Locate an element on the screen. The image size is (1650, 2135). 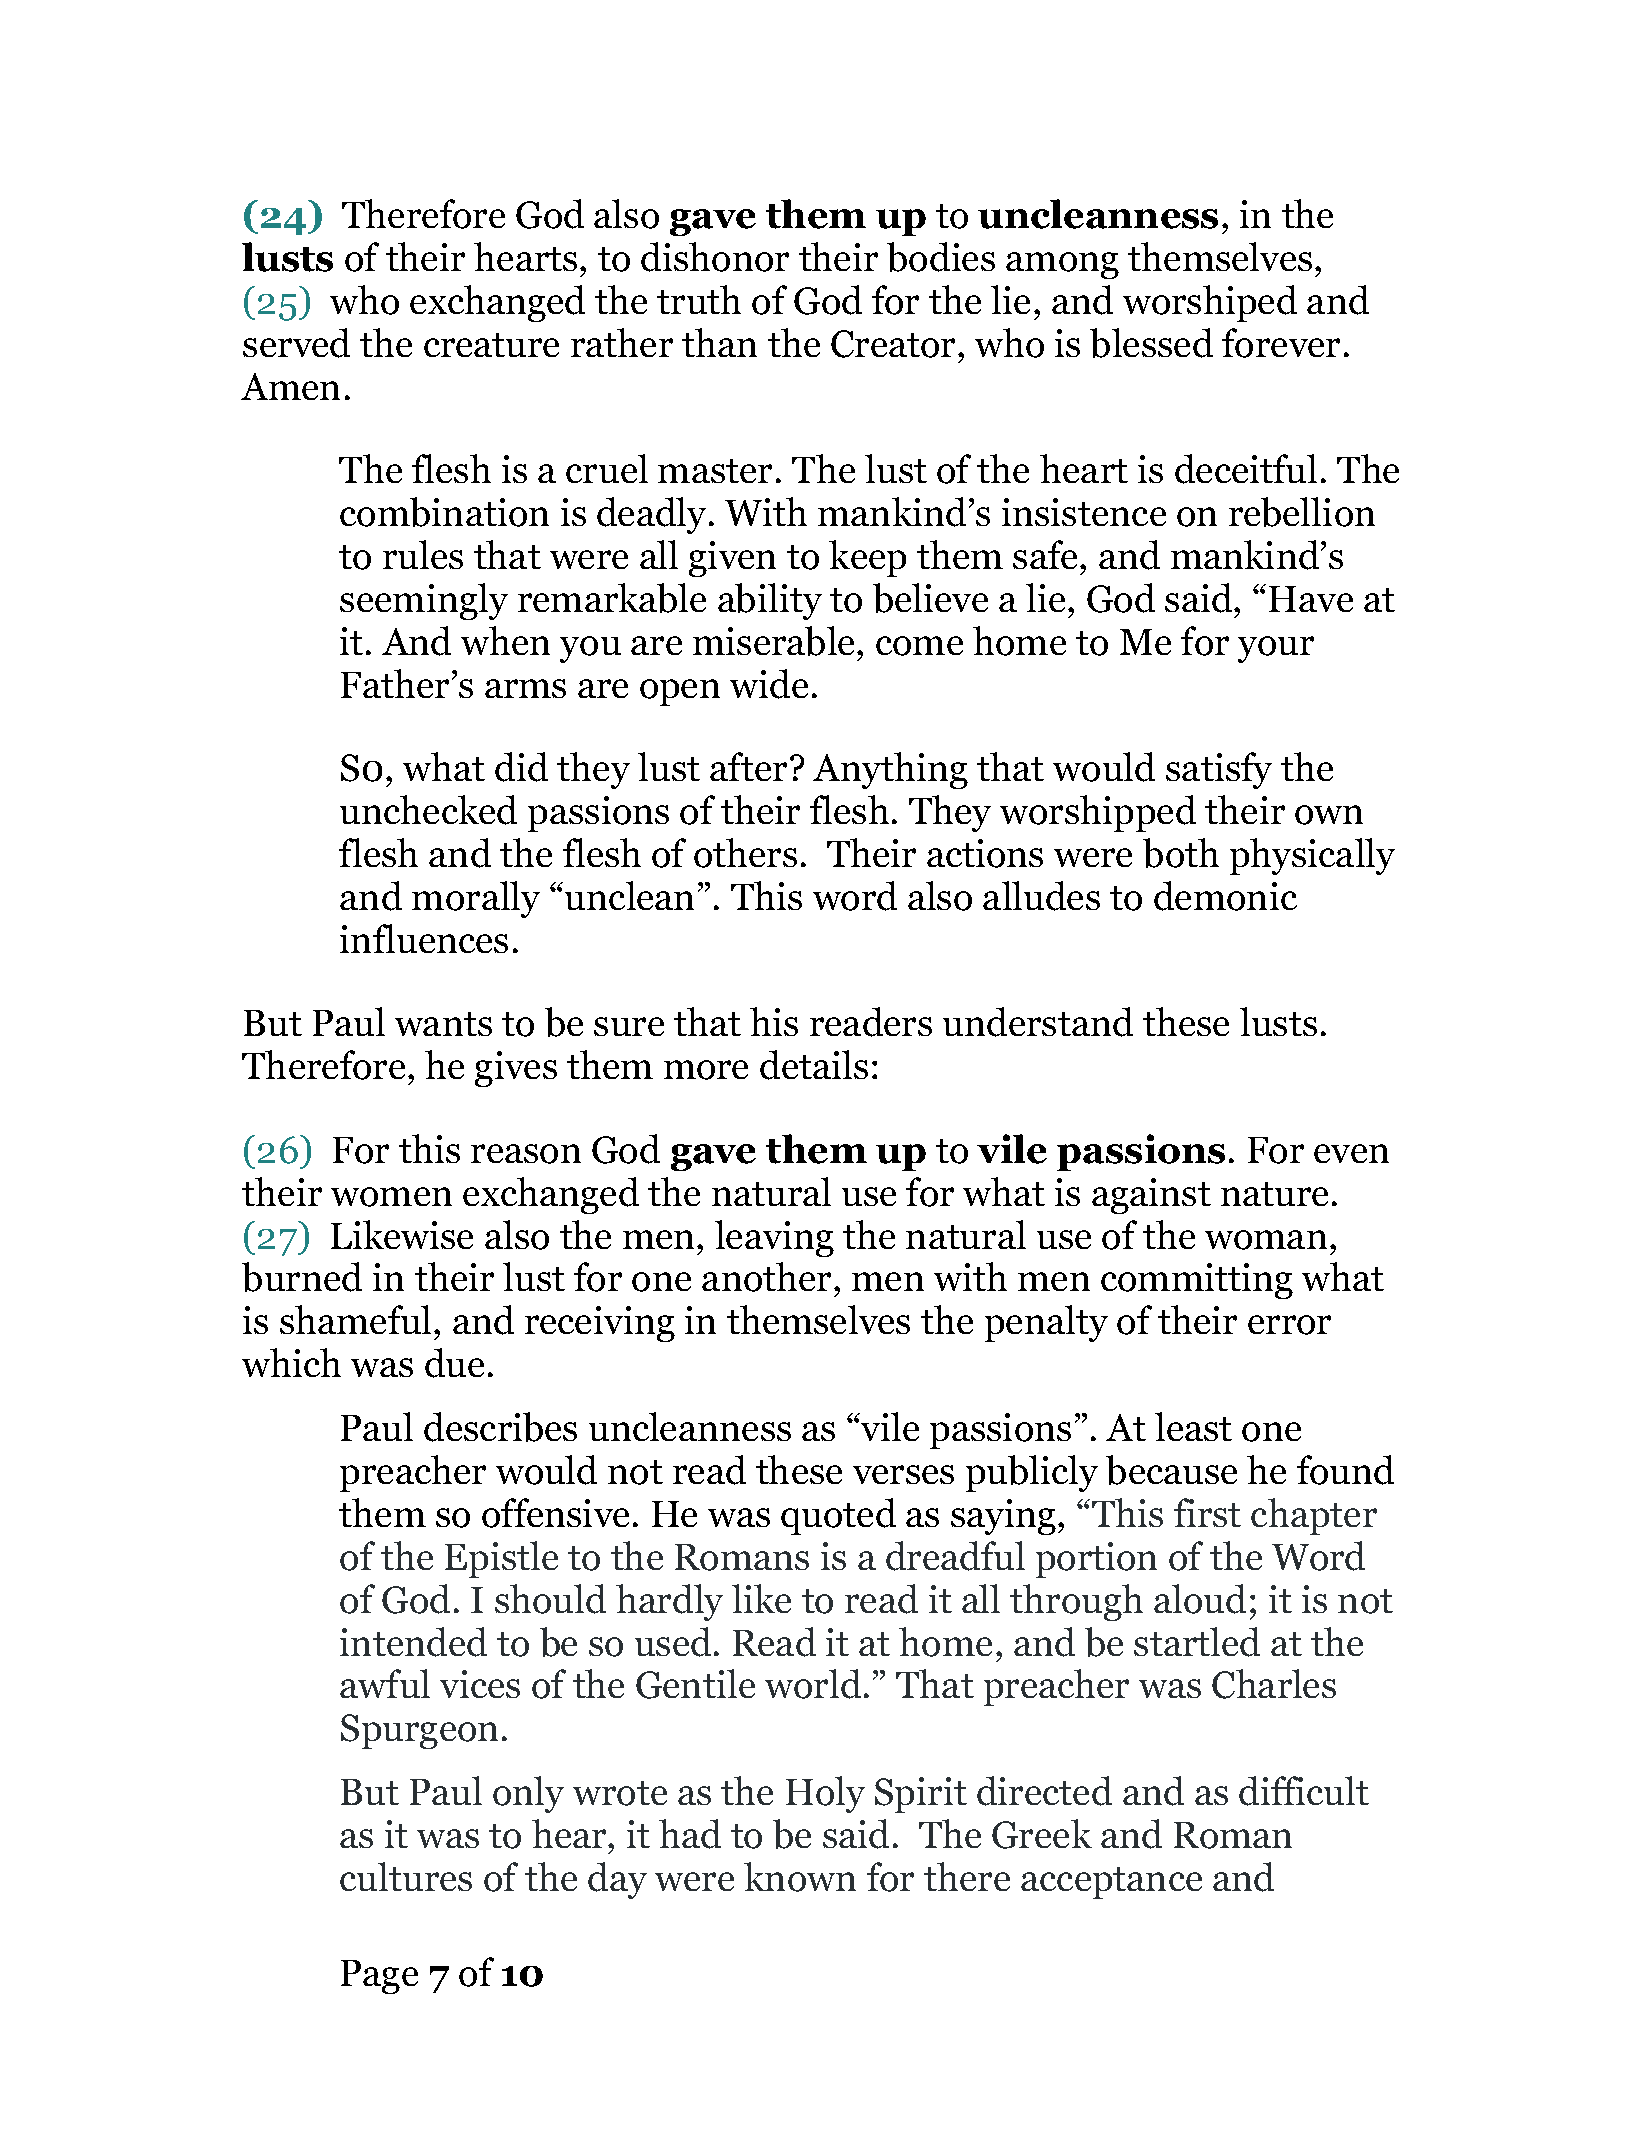
others is located at coordinates (745, 853).
